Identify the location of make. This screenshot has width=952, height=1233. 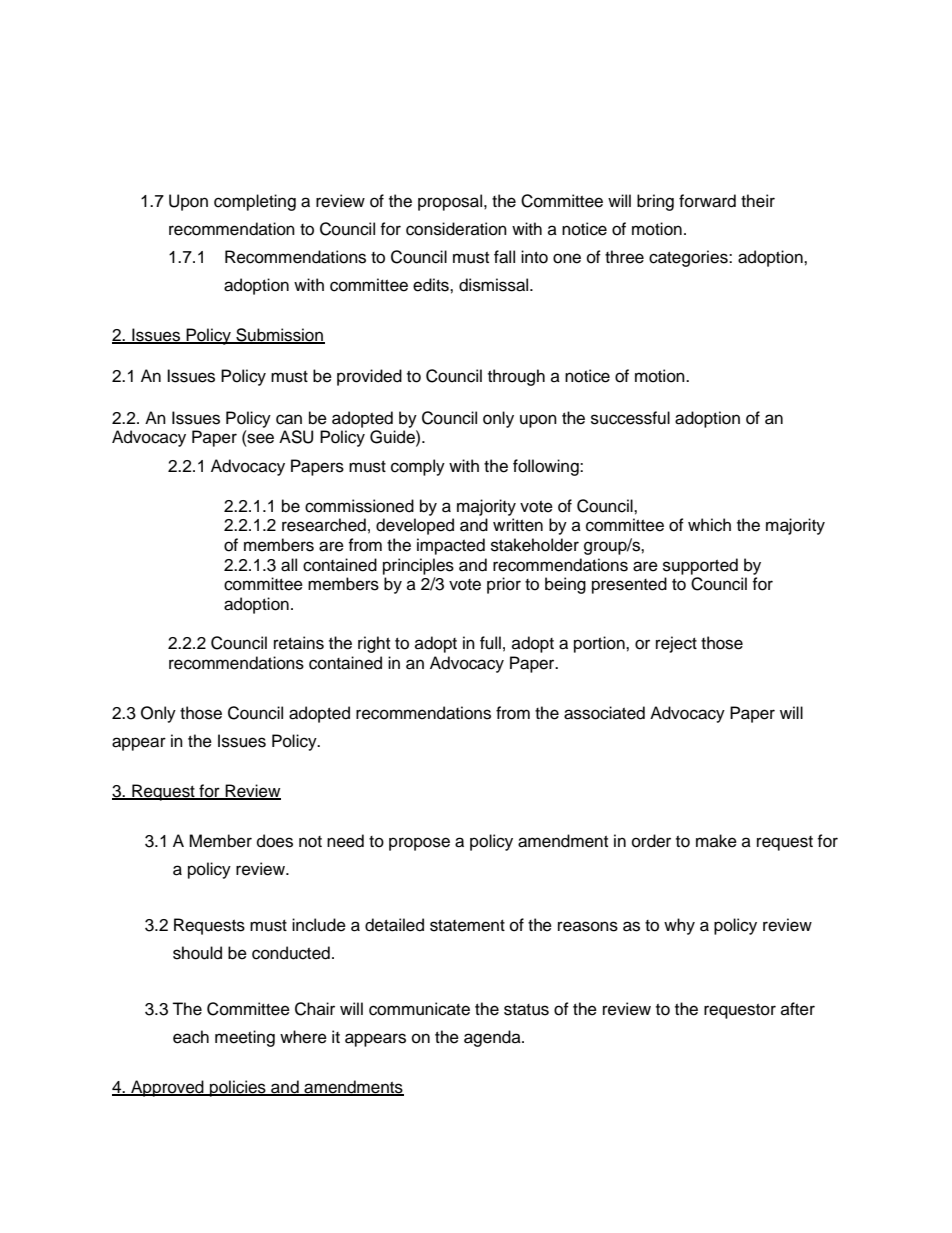
(716, 841).
